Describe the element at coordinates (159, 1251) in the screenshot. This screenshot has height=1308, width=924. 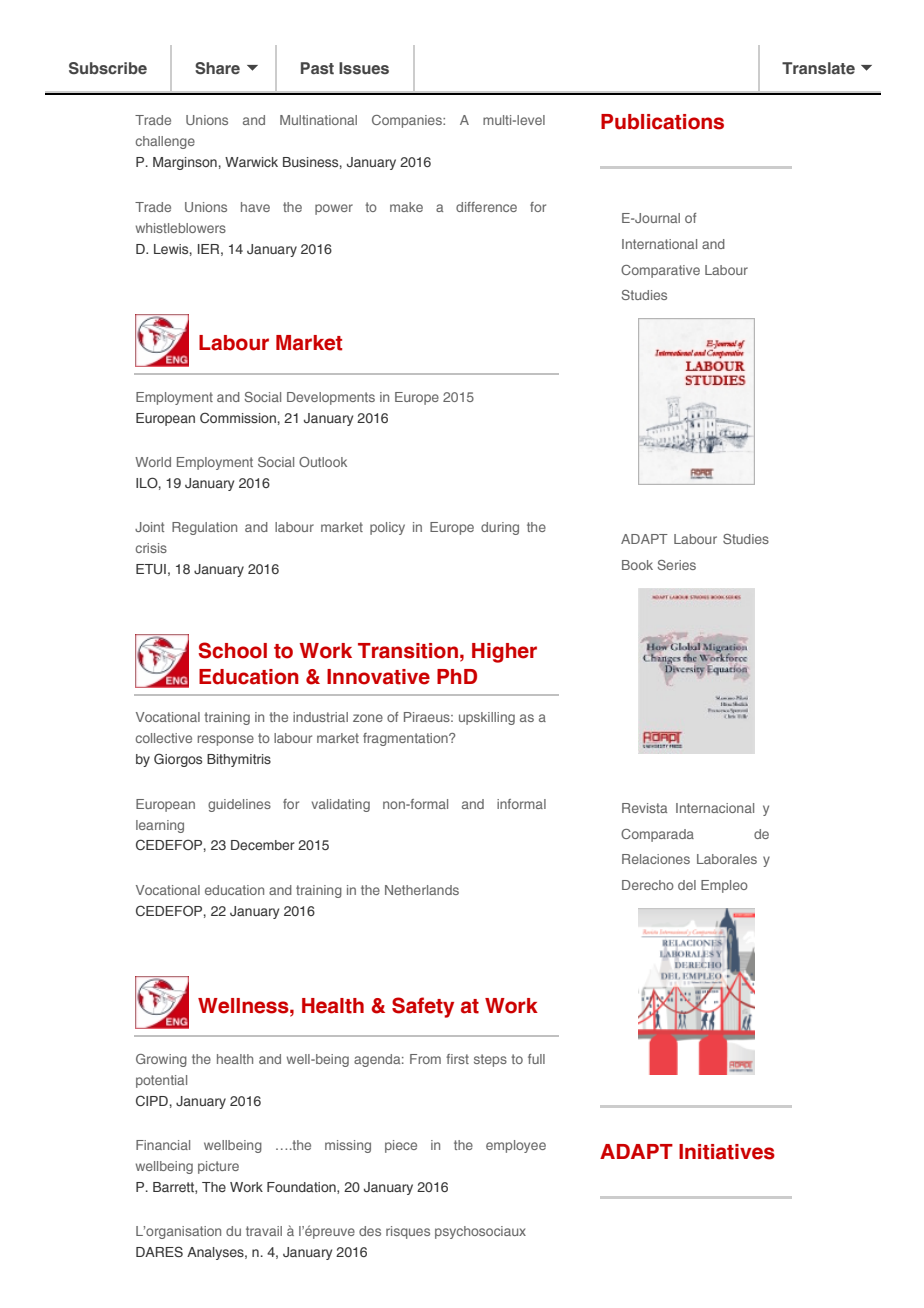
I see `DARES` at that location.
